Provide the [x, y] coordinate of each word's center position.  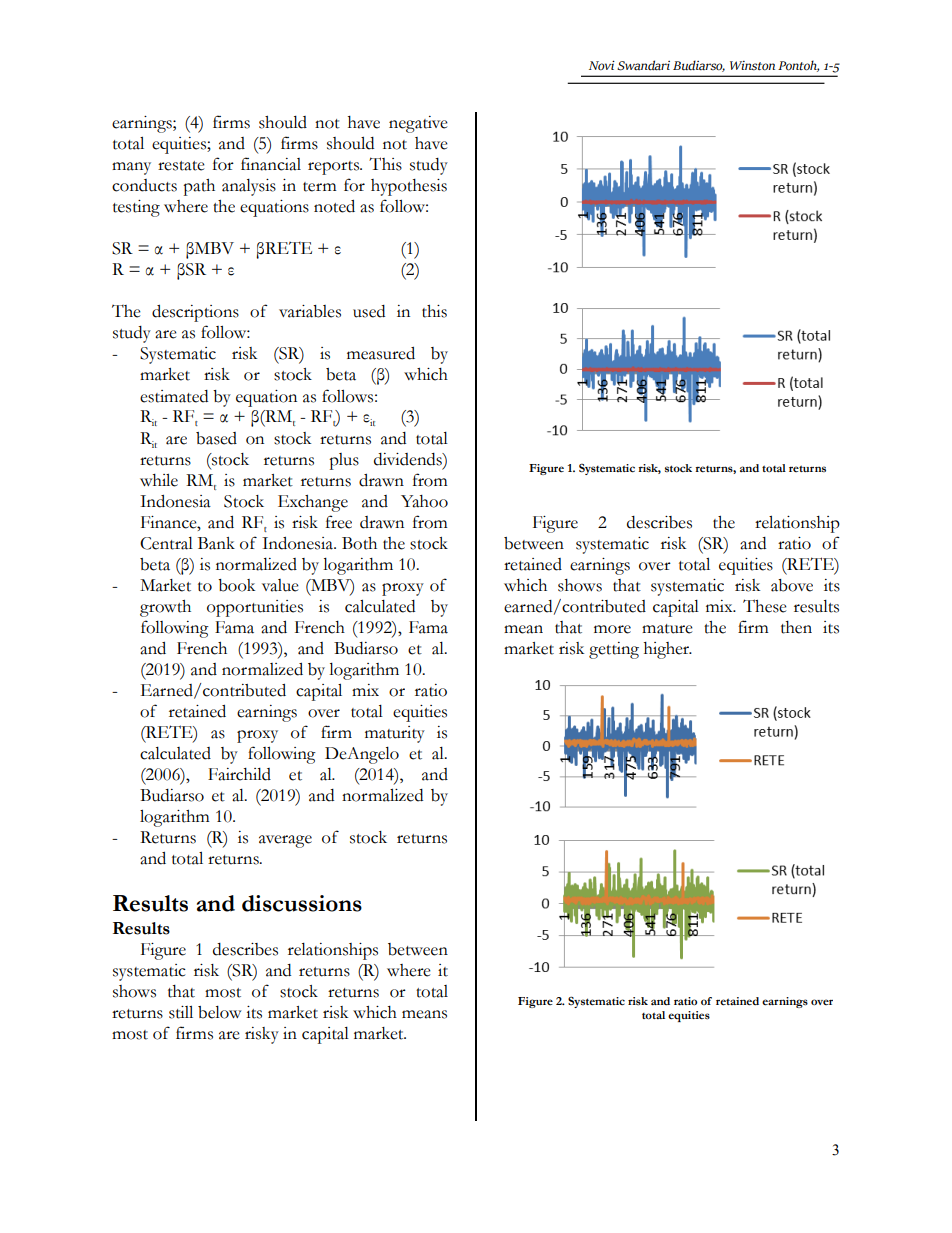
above [792, 585]
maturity [395, 734]
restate [181, 166]
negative [418, 124]
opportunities [255, 608]
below [220, 1012]
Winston [752, 66]
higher [668, 650]
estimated [174, 396]
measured [381, 353]
